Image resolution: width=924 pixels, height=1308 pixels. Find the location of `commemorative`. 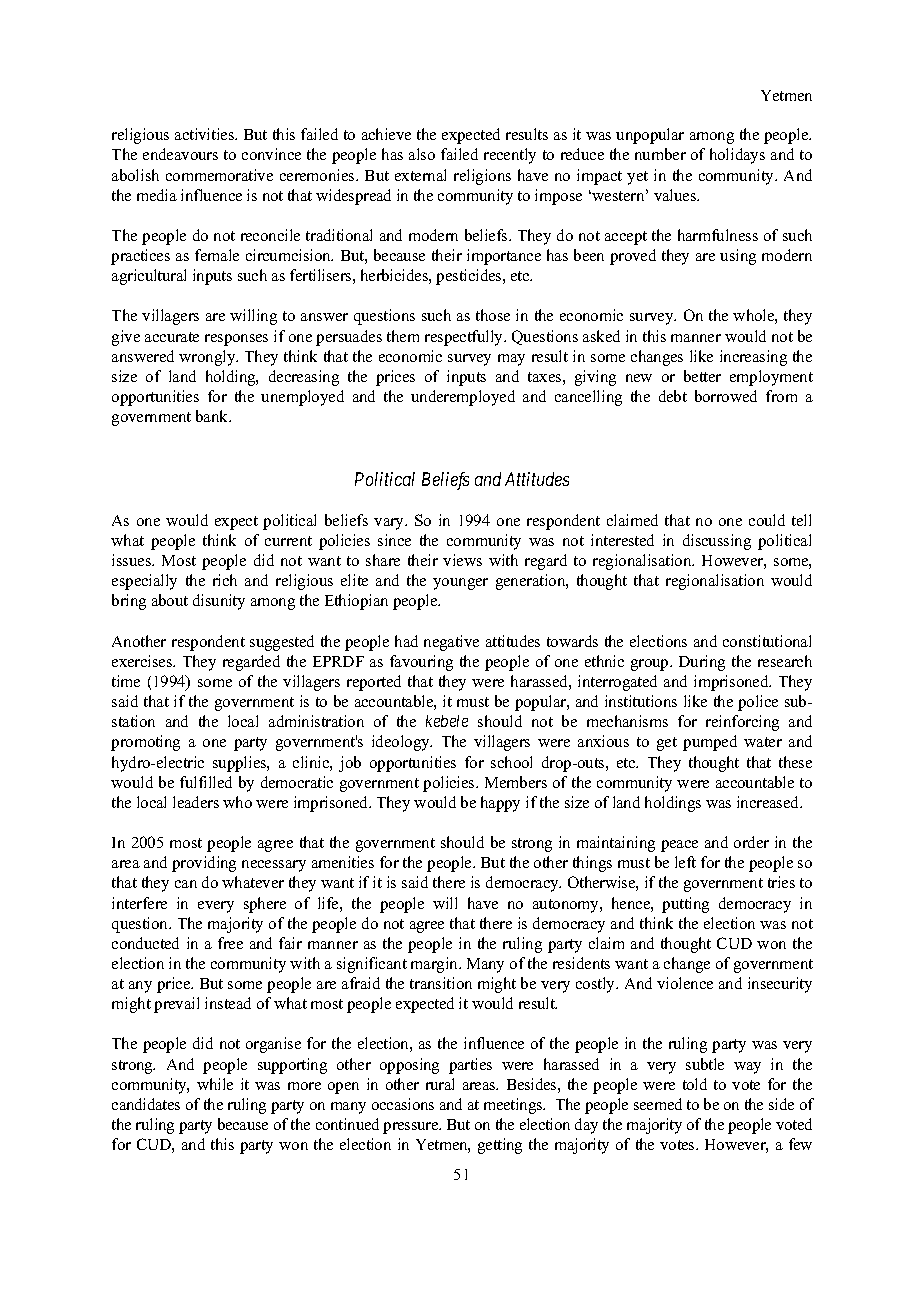

commemorative is located at coordinates (219, 175).
